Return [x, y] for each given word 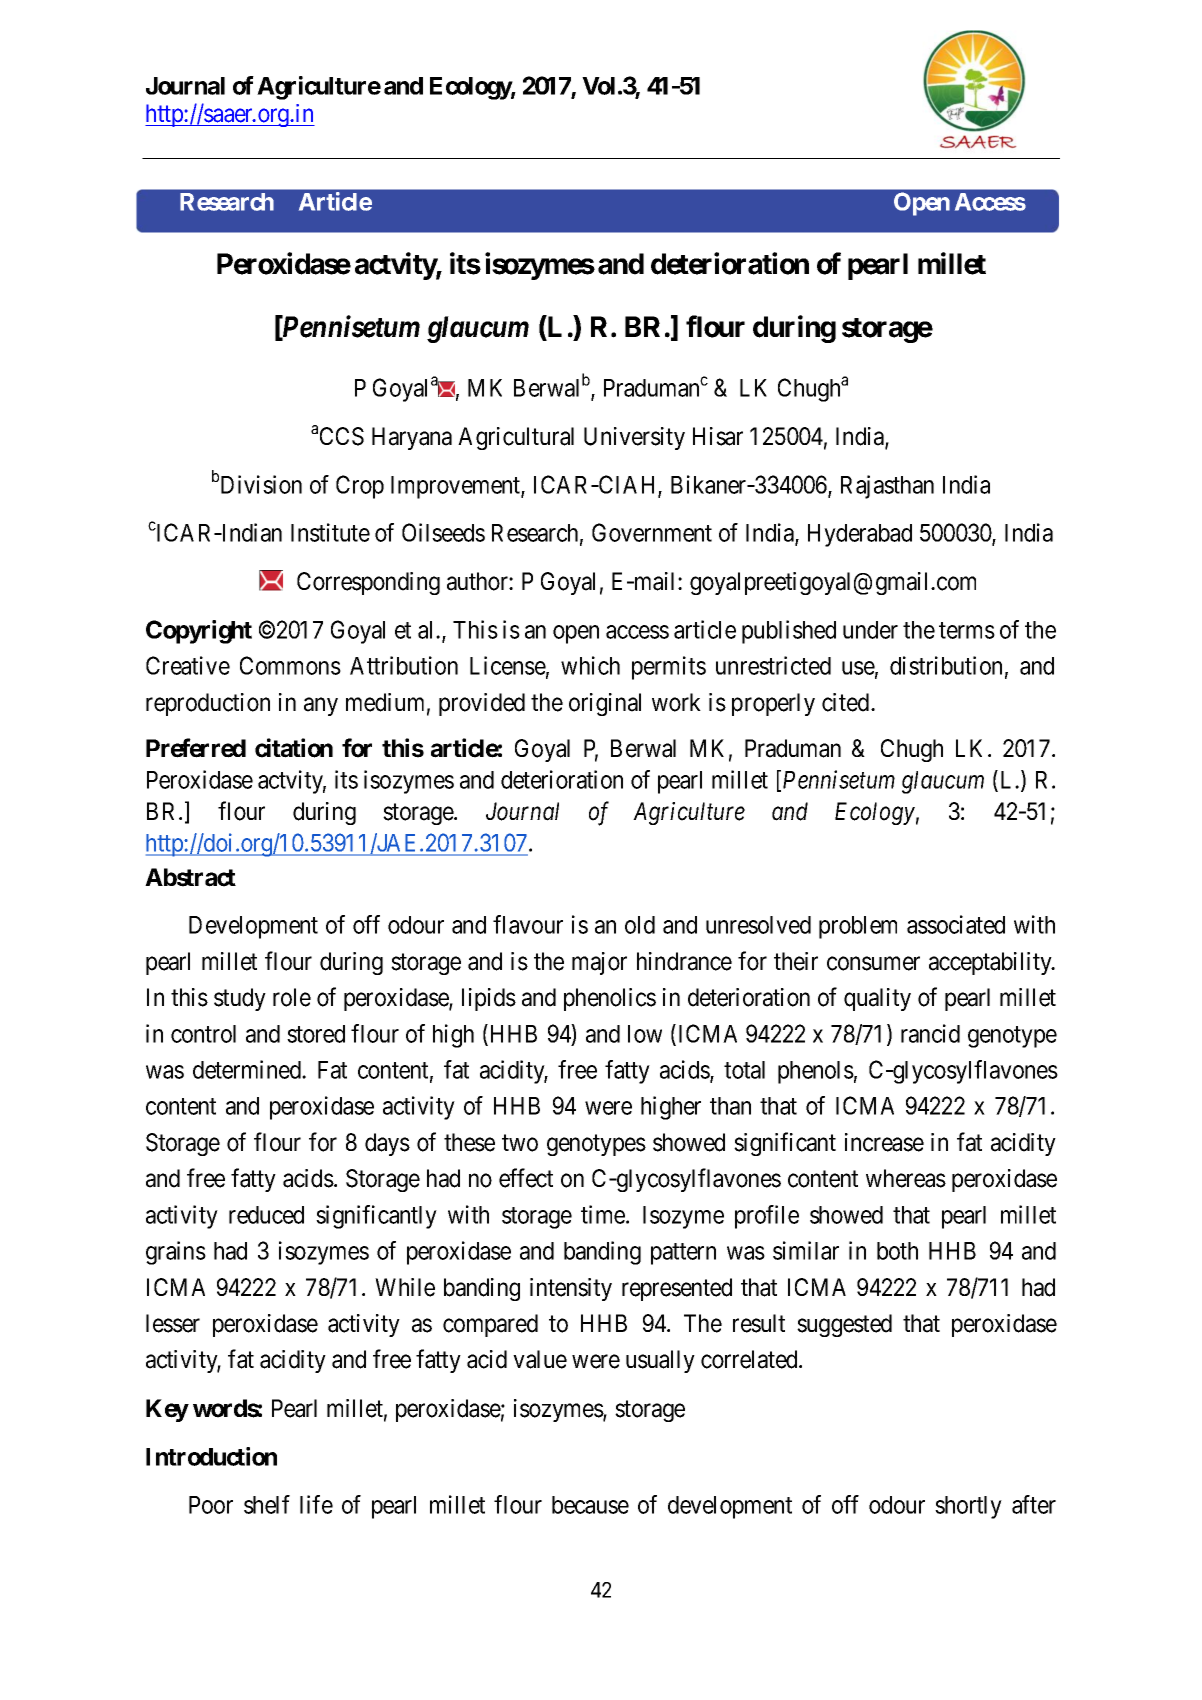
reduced [266, 1215]
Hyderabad [860, 535]
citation [294, 748]
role [292, 997]
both [897, 1251]
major [599, 963]
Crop [360, 487]
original [605, 704]
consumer [873, 963]
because [590, 1505]
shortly [968, 1507]
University [634, 438]
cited [847, 702]
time [604, 1214]
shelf [267, 1504]
